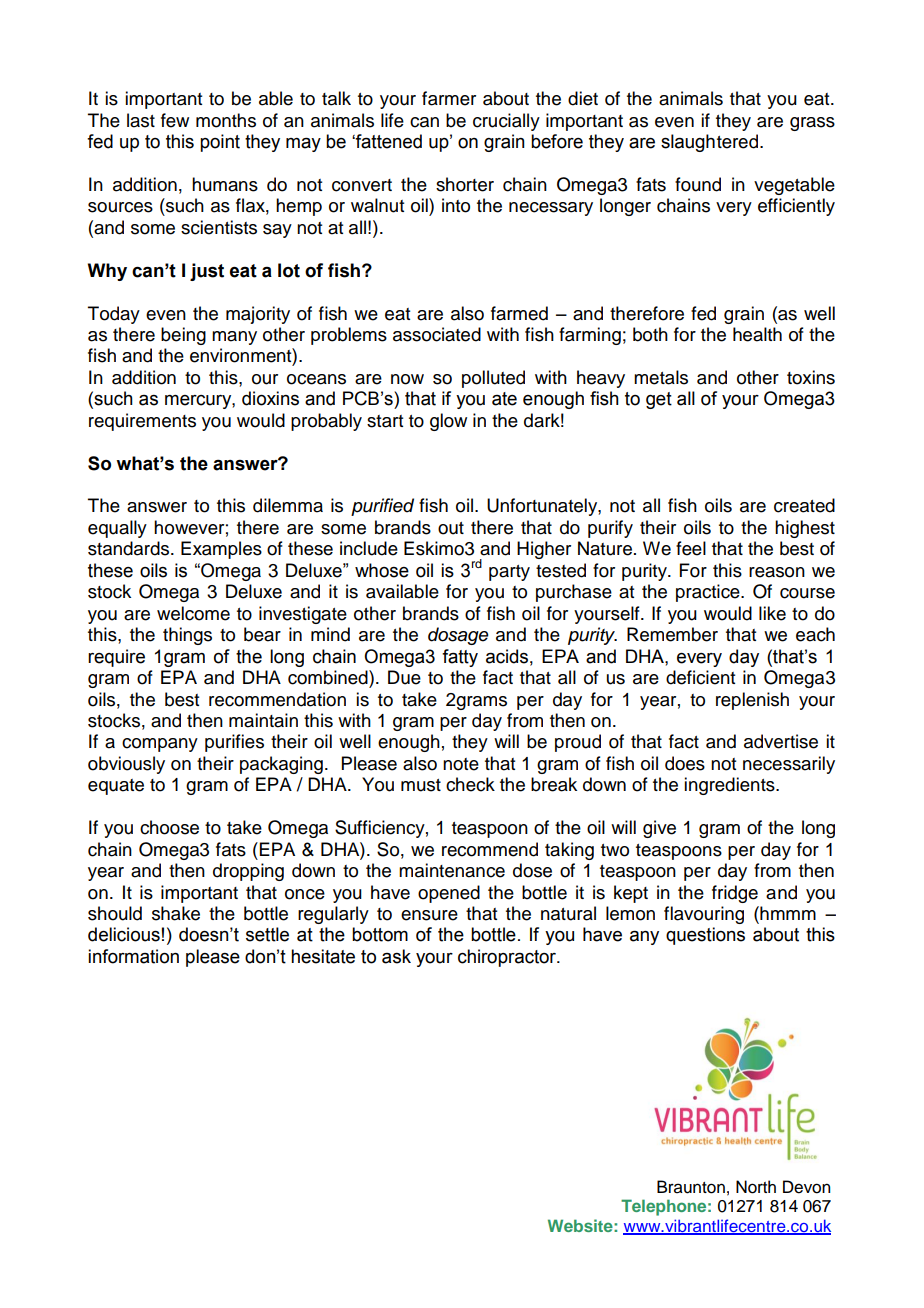  Describe the element at coordinates (187, 636) in the page. I see `things` at that location.
